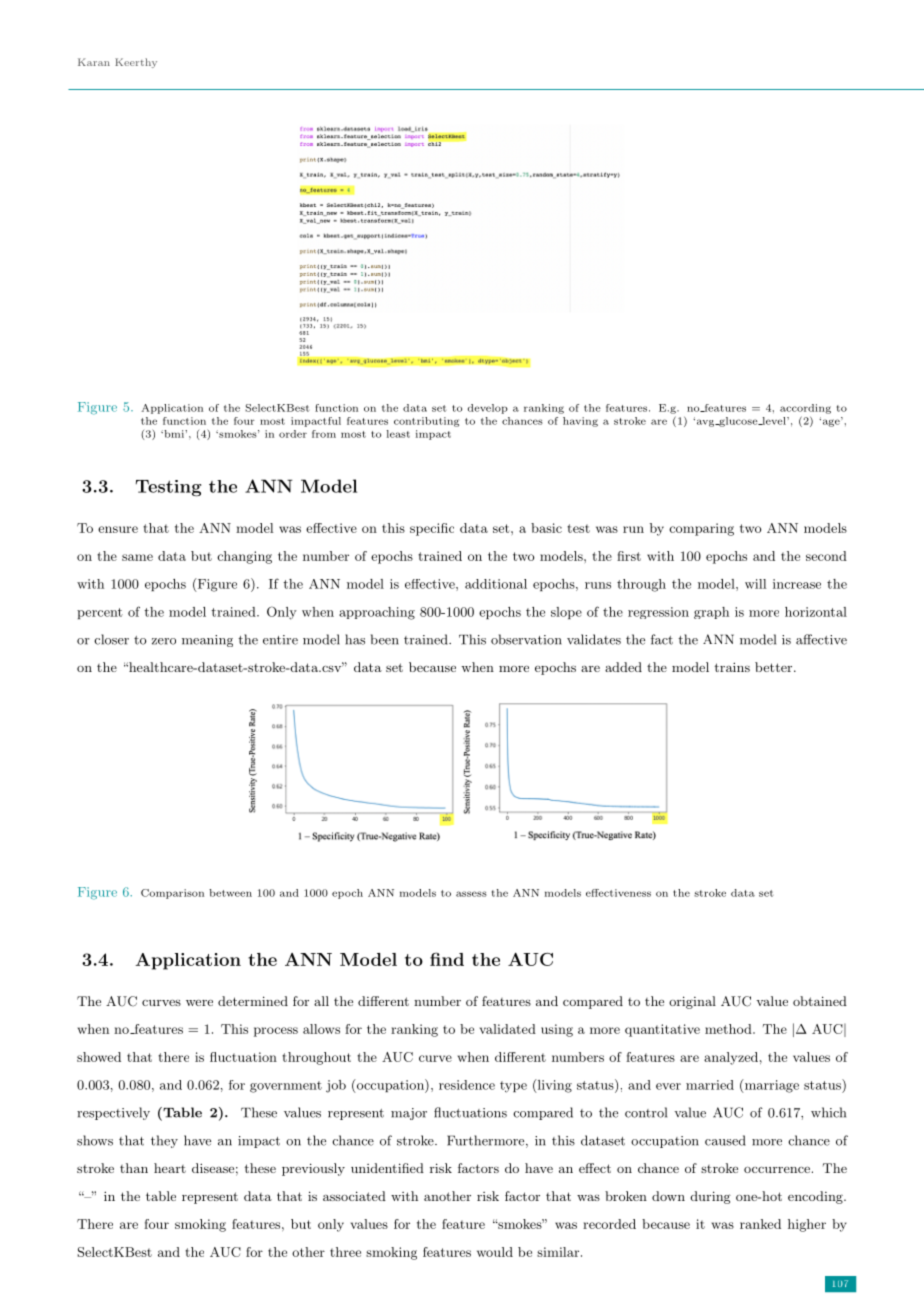  I want to click on assess, so click(471, 894).
